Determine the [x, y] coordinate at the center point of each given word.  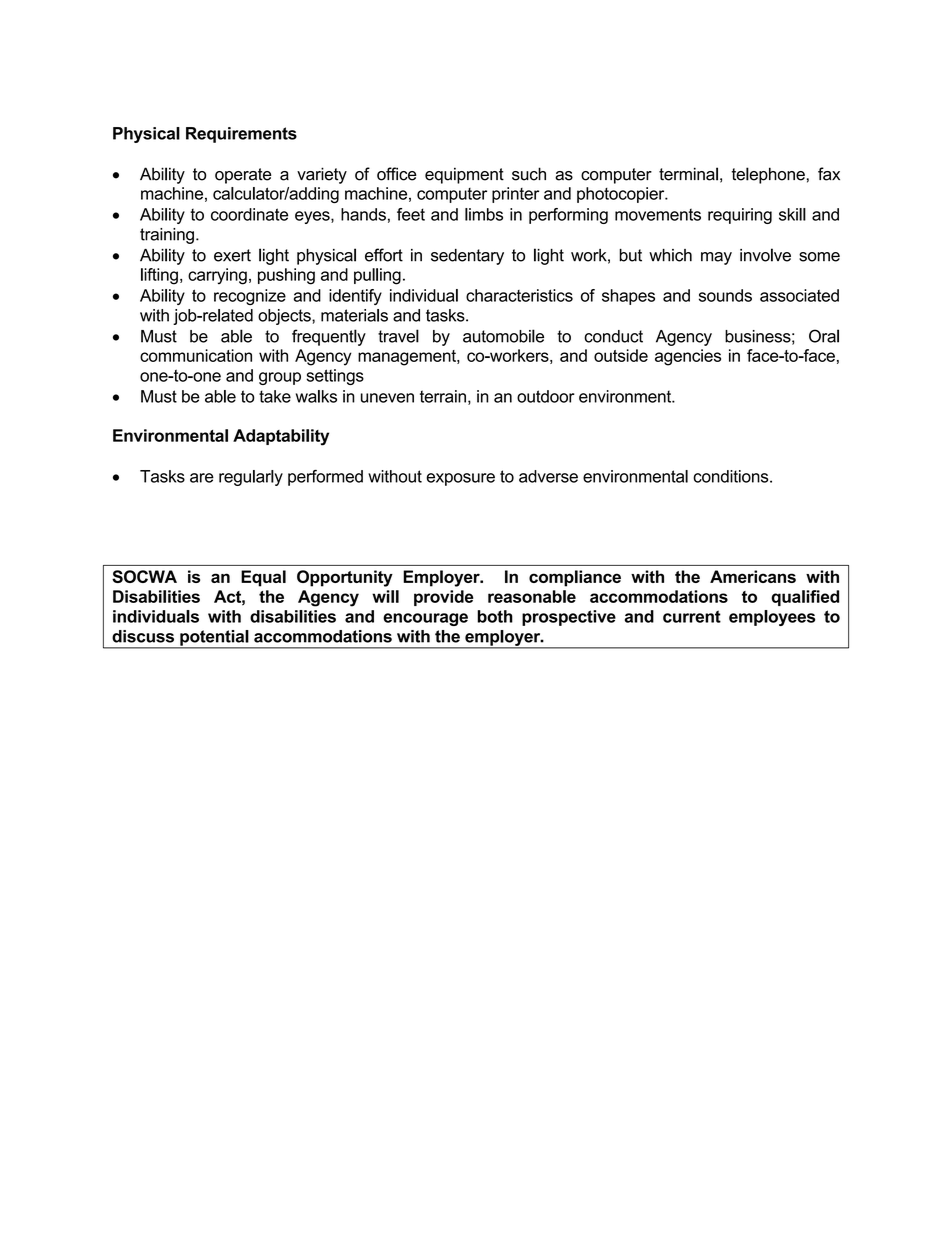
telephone [768, 175]
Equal [263, 578]
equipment [464, 175]
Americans [753, 576]
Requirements [241, 135]
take [275, 396]
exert [232, 255]
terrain [443, 396]
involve [765, 255]
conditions [732, 476]
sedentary [467, 257]
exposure [460, 479]
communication [196, 355]
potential [214, 639]
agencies [688, 357]
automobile [503, 336]
